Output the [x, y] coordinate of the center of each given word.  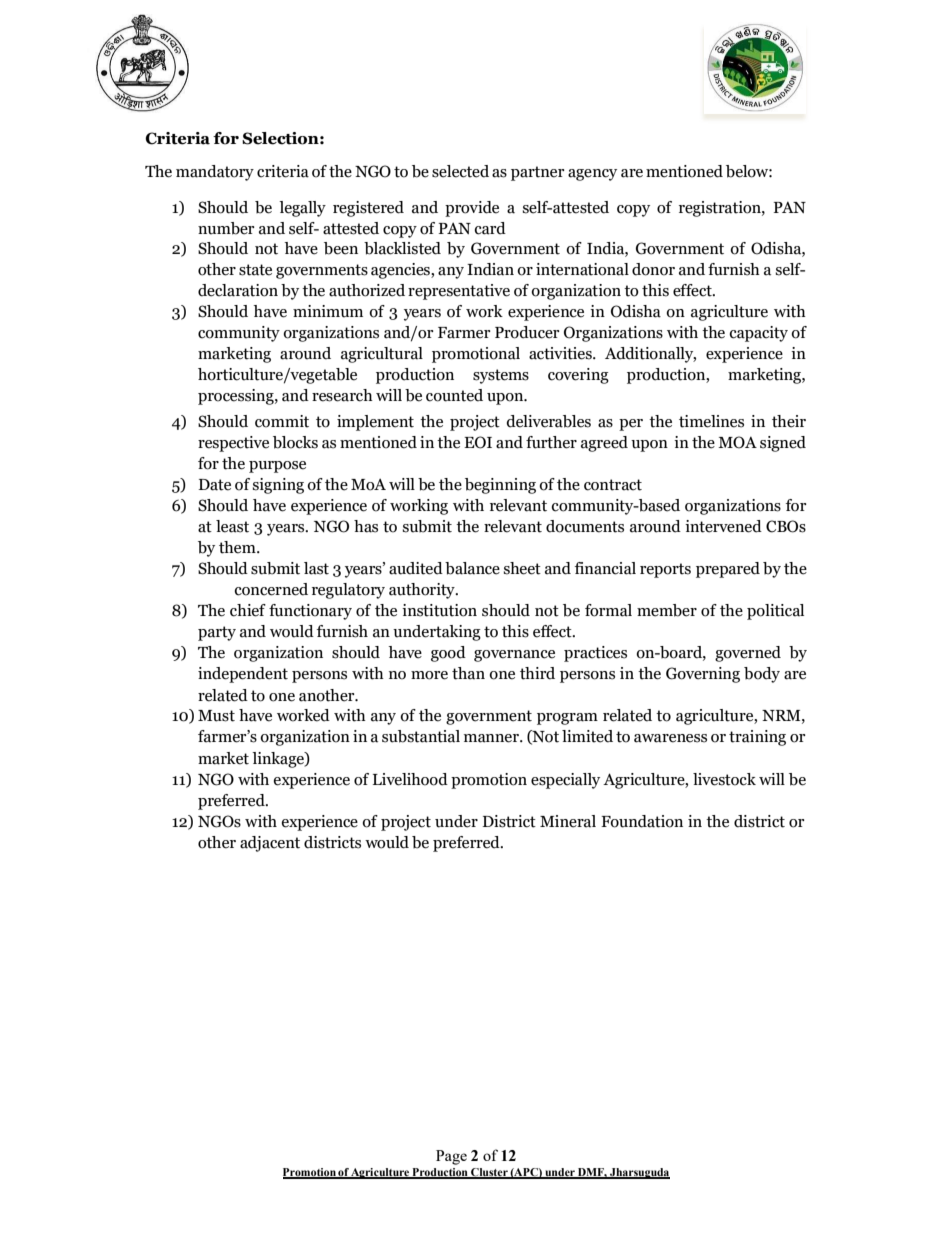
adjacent [270, 844]
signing [278, 486]
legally [302, 209]
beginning [500, 486]
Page [451, 1157]
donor [653, 269]
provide [472, 209]
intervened [723, 526]
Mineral [568, 821]
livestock [724, 779]
